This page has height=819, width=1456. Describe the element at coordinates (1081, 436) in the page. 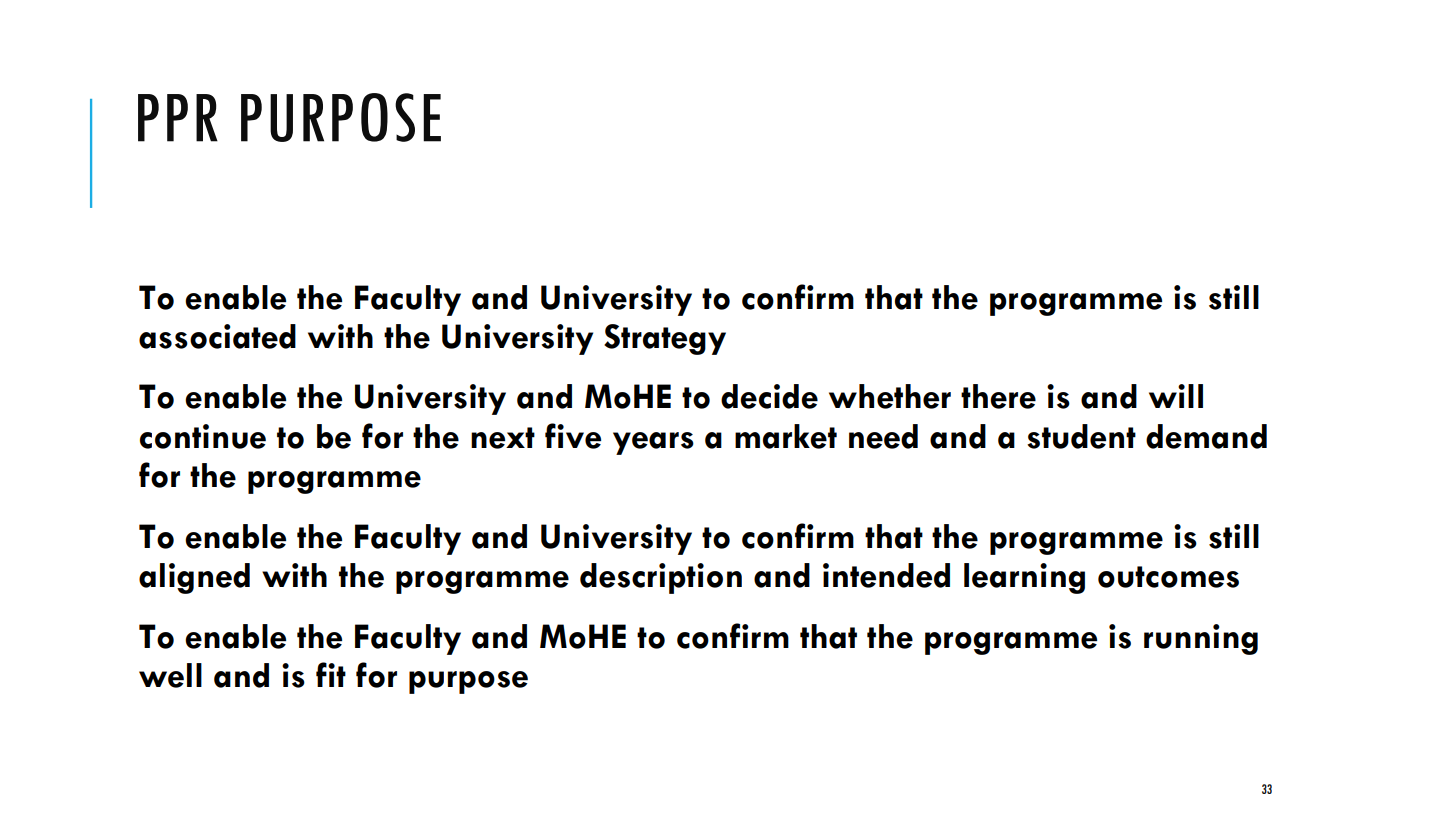

I see `student` at that location.
